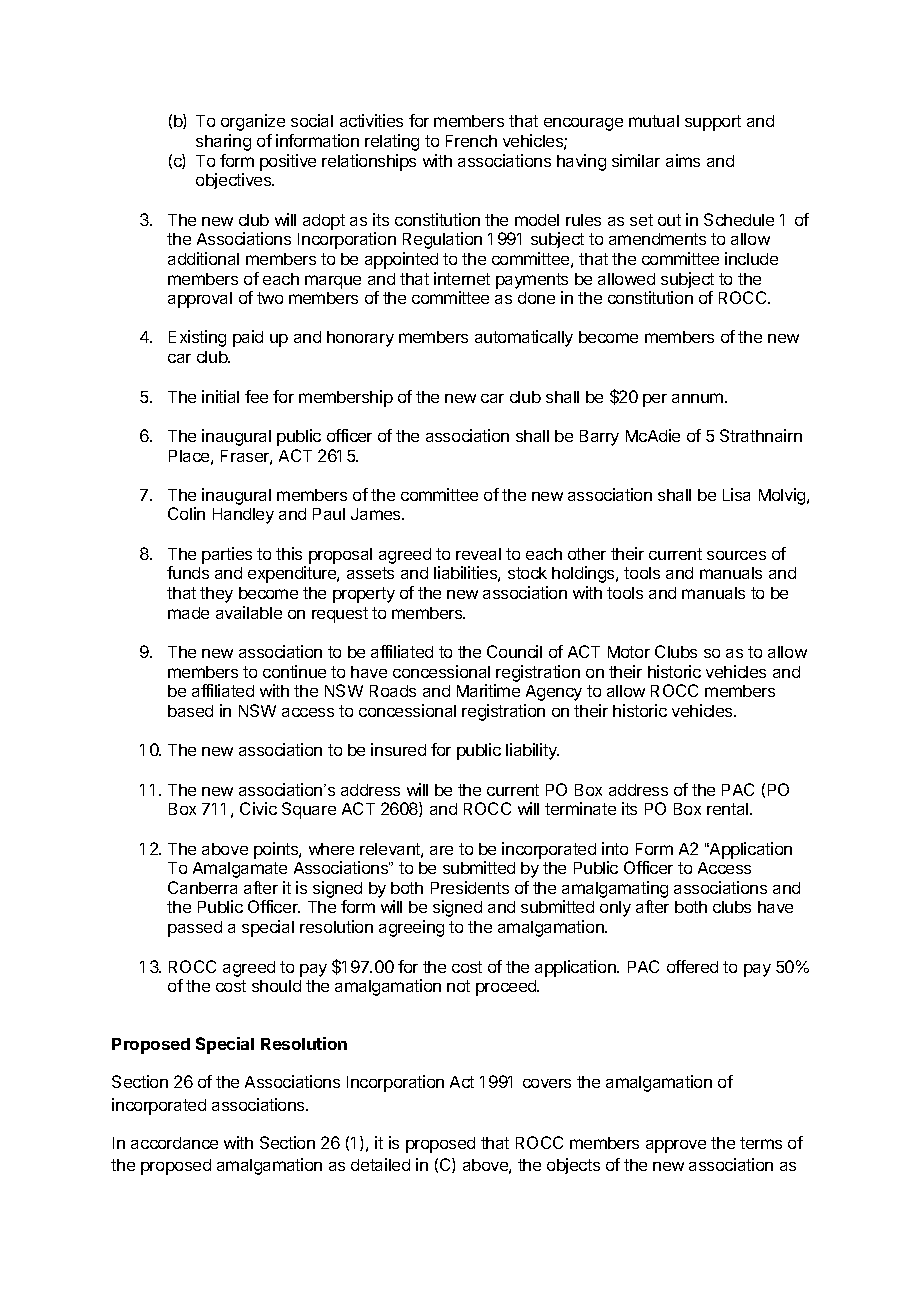 Image resolution: width=924 pixels, height=1308 pixels. I want to click on available, so click(249, 612).
